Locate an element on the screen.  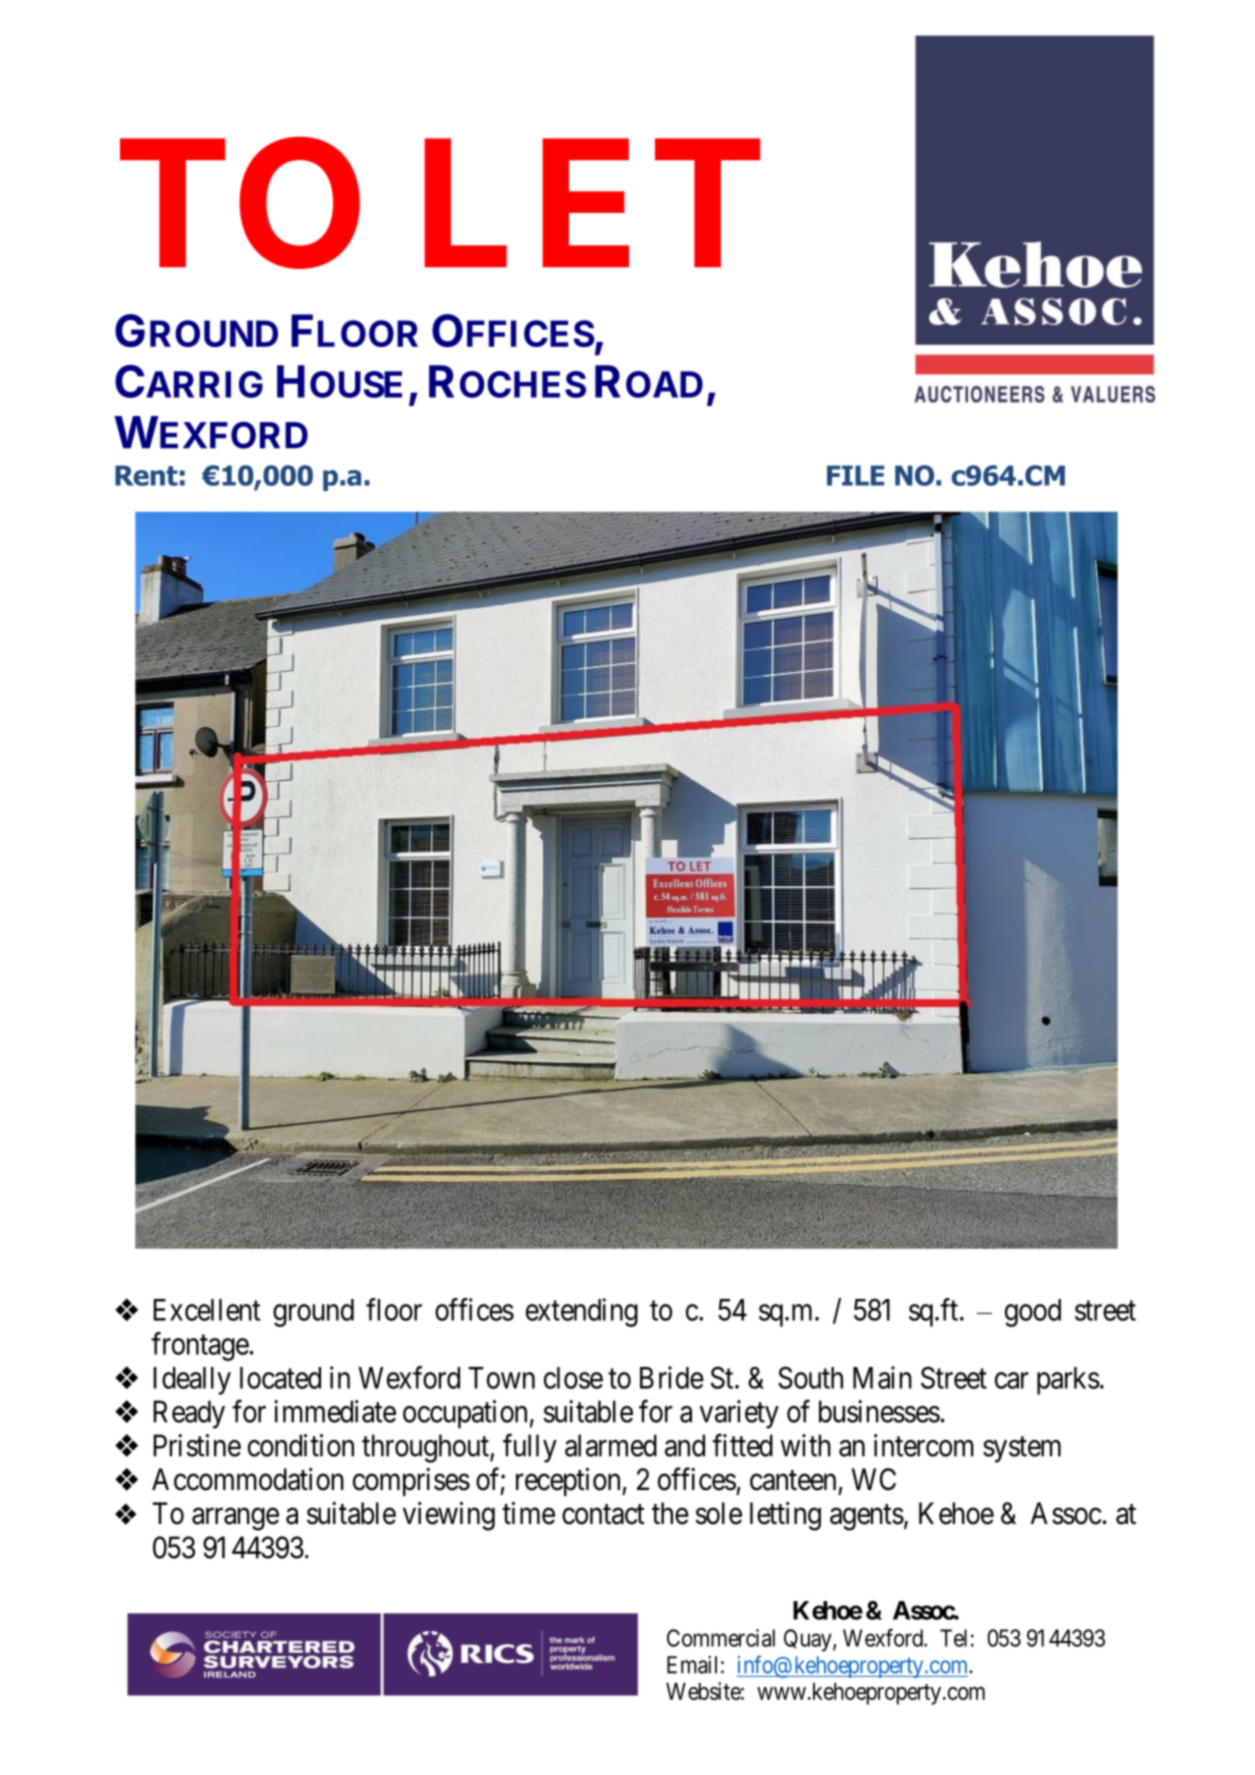
Main is located at coordinates (882, 1377).
